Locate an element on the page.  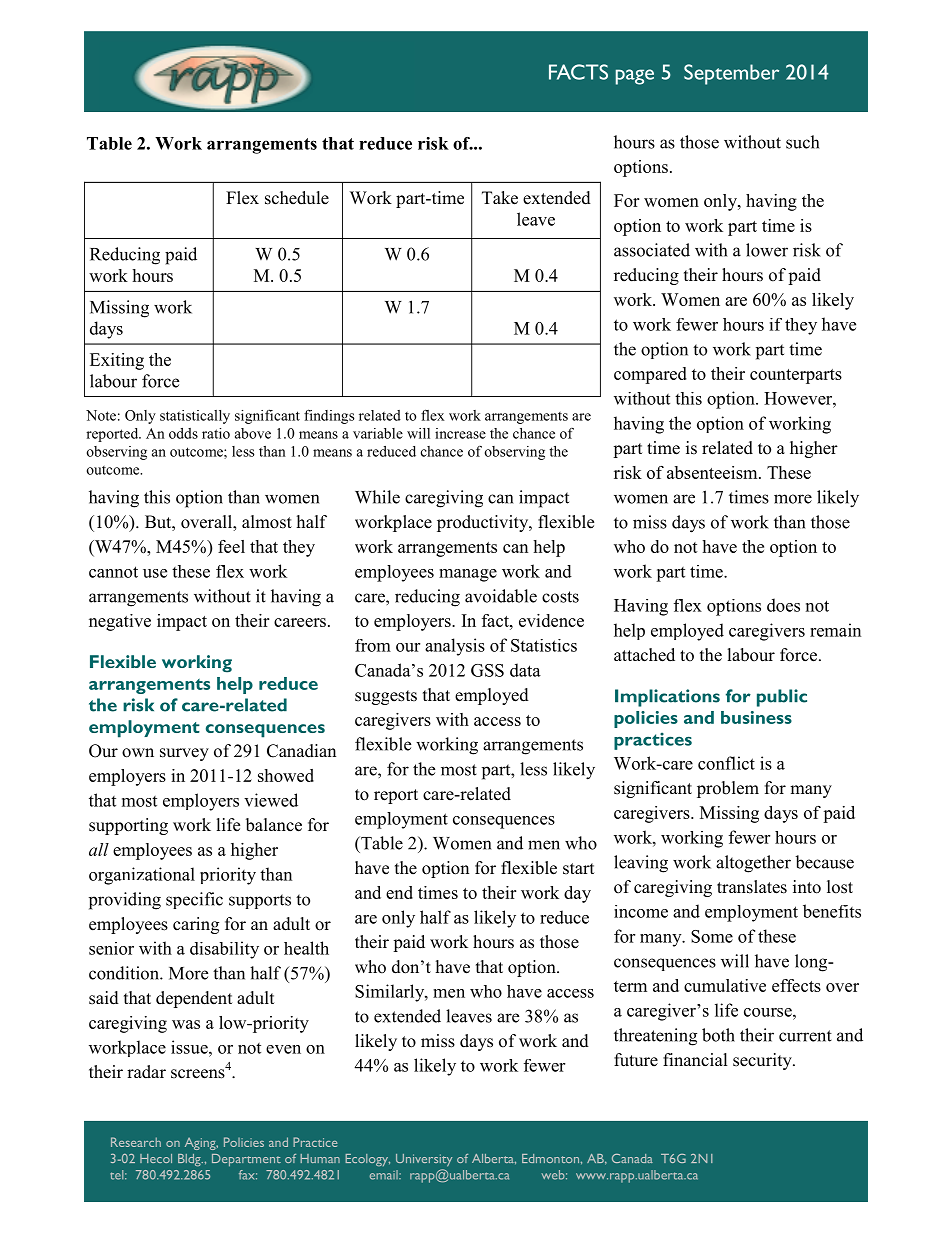
University is located at coordinates (424, 1160).
